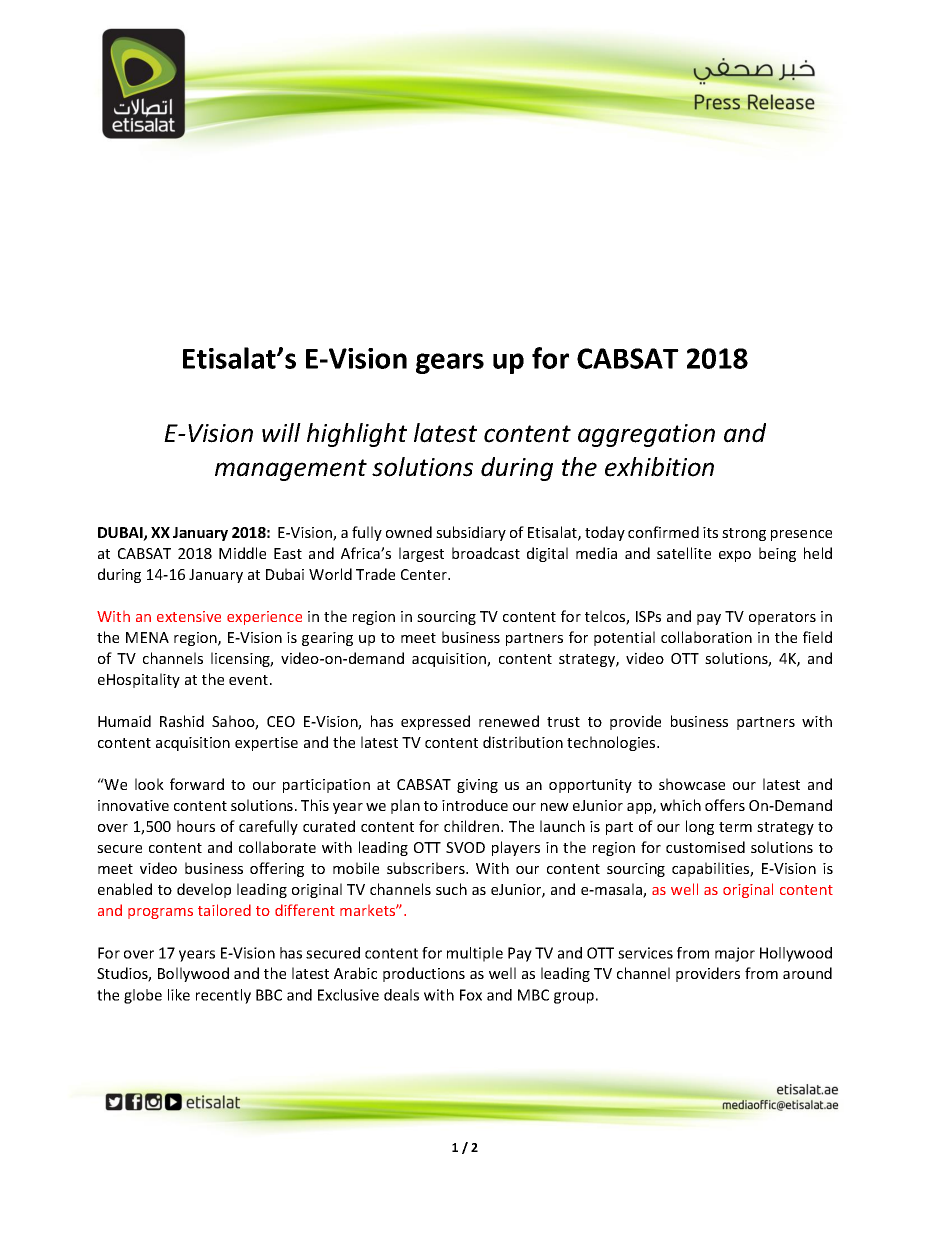 Image resolution: width=952 pixels, height=1233 pixels. Describe the element at coordinates (281, 432) in the image. I see `will` at that location.
